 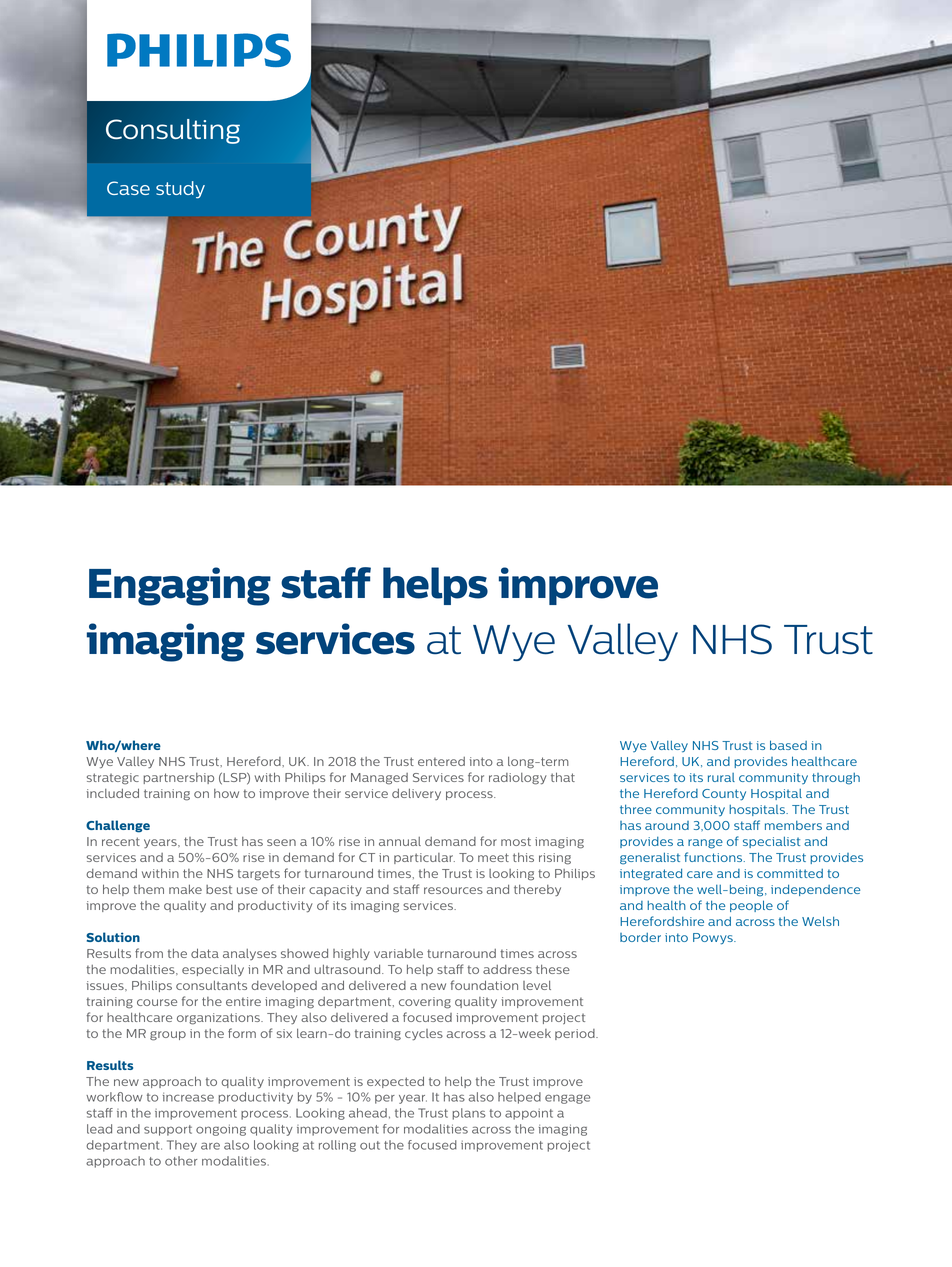 I want to click on Case, so click(x=128, y=188).
